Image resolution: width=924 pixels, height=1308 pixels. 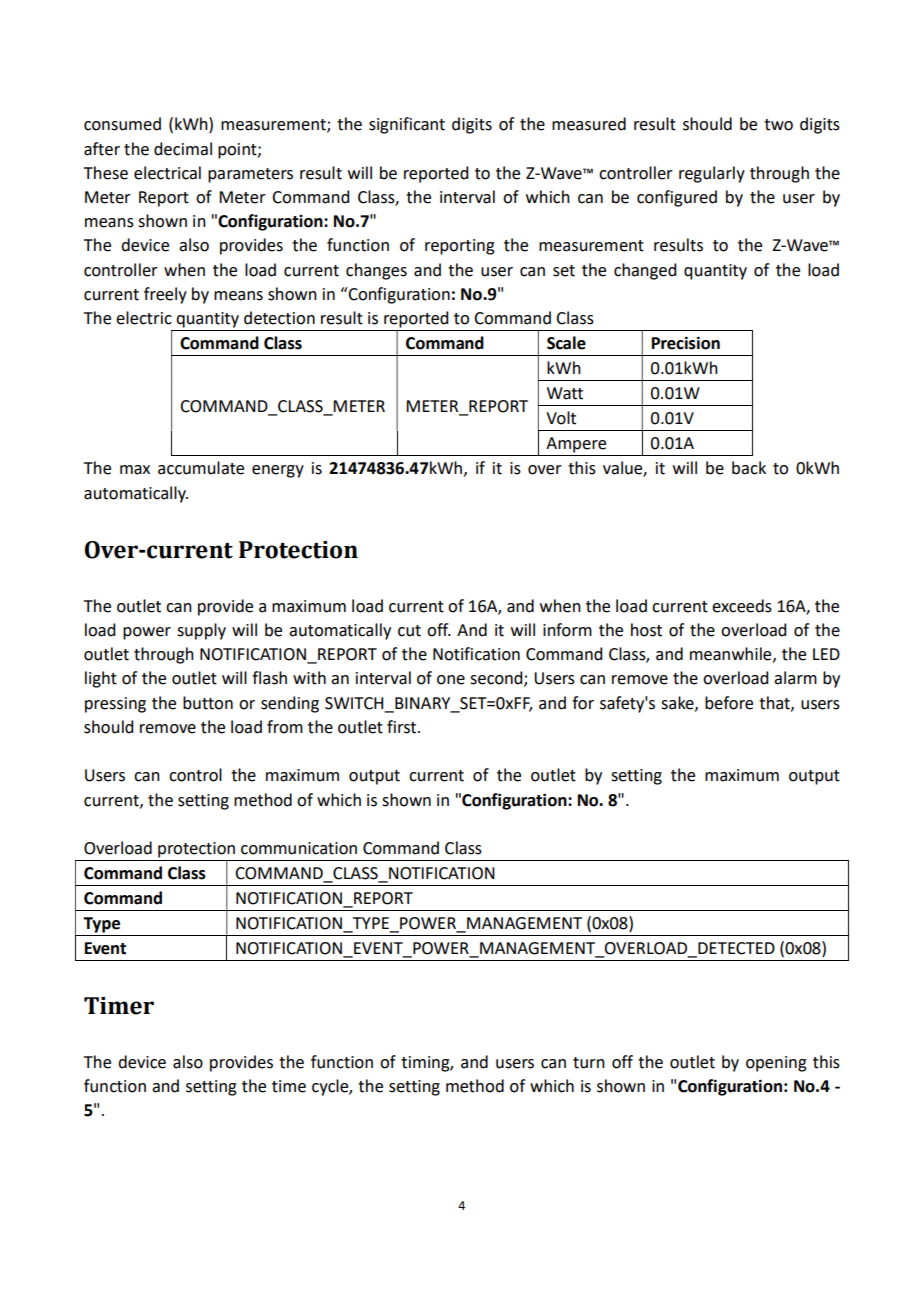 I want to click on communication, so click(x=299, y=848).
